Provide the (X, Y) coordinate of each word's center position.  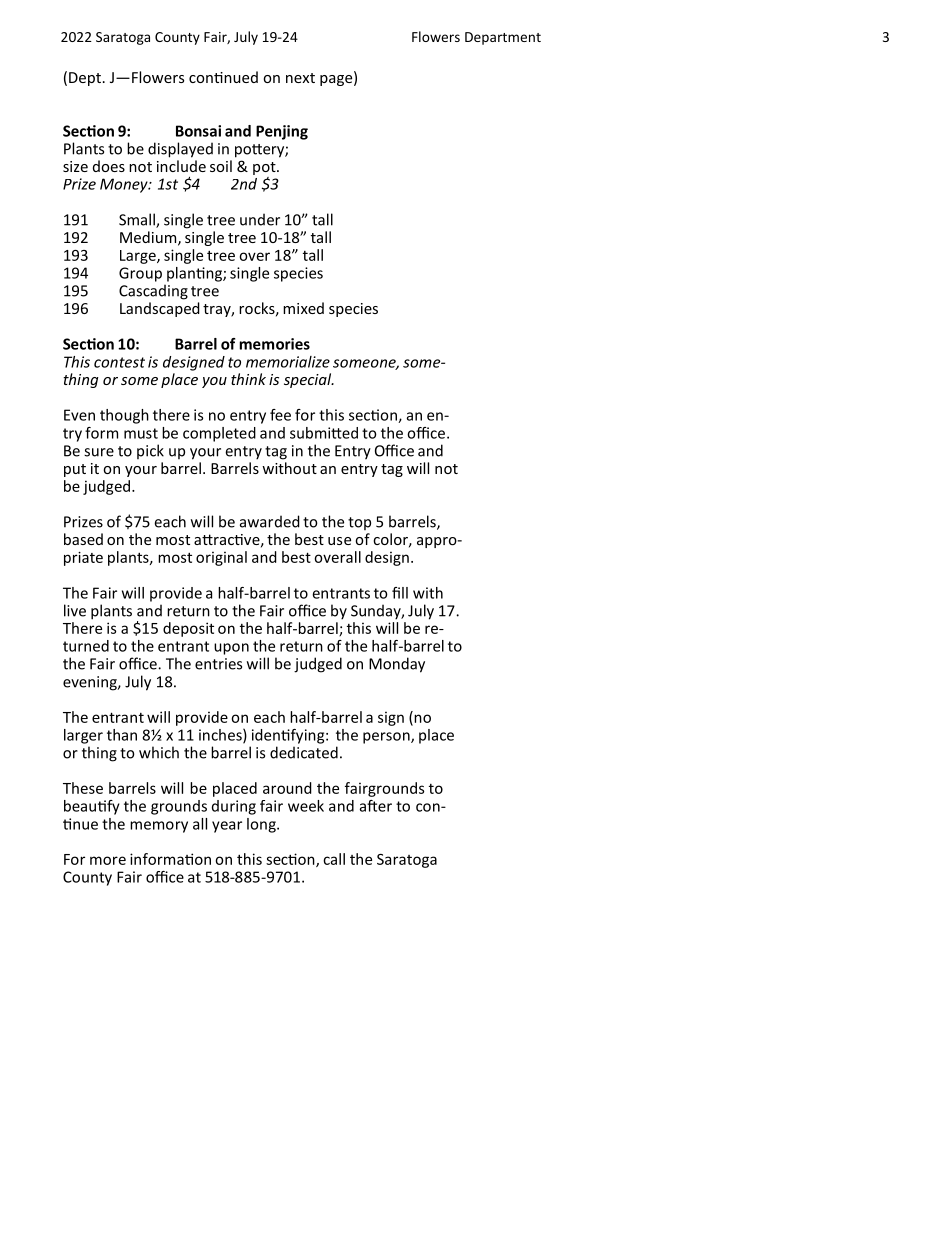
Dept (85, 79)
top (359, 523)
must (141, 433)
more (108, 860)
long (262, 825)
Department (503, 38)
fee (280, 415)
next (300, 78)
